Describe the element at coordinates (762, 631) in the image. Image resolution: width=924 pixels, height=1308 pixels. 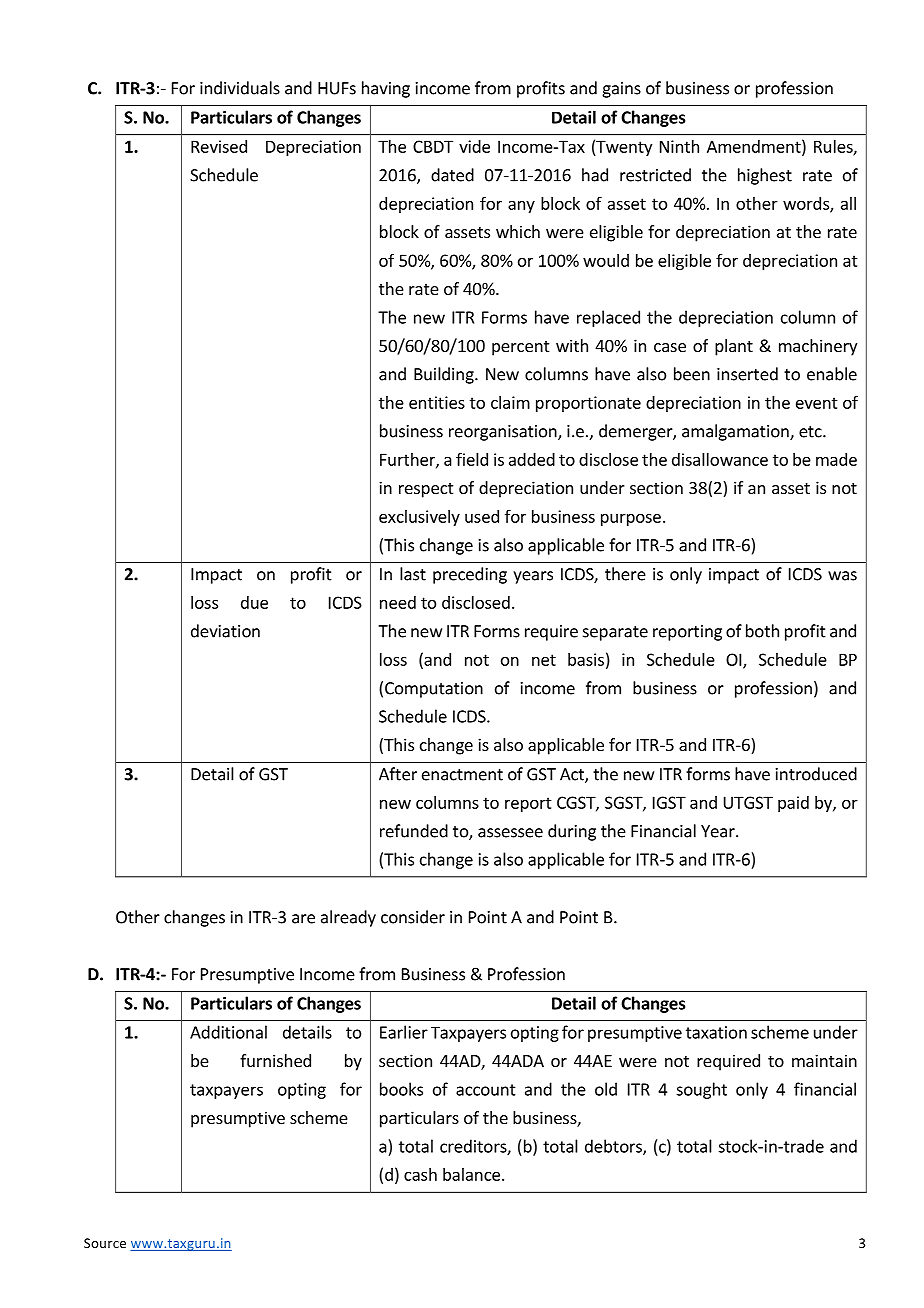
I see `both` at that location.
